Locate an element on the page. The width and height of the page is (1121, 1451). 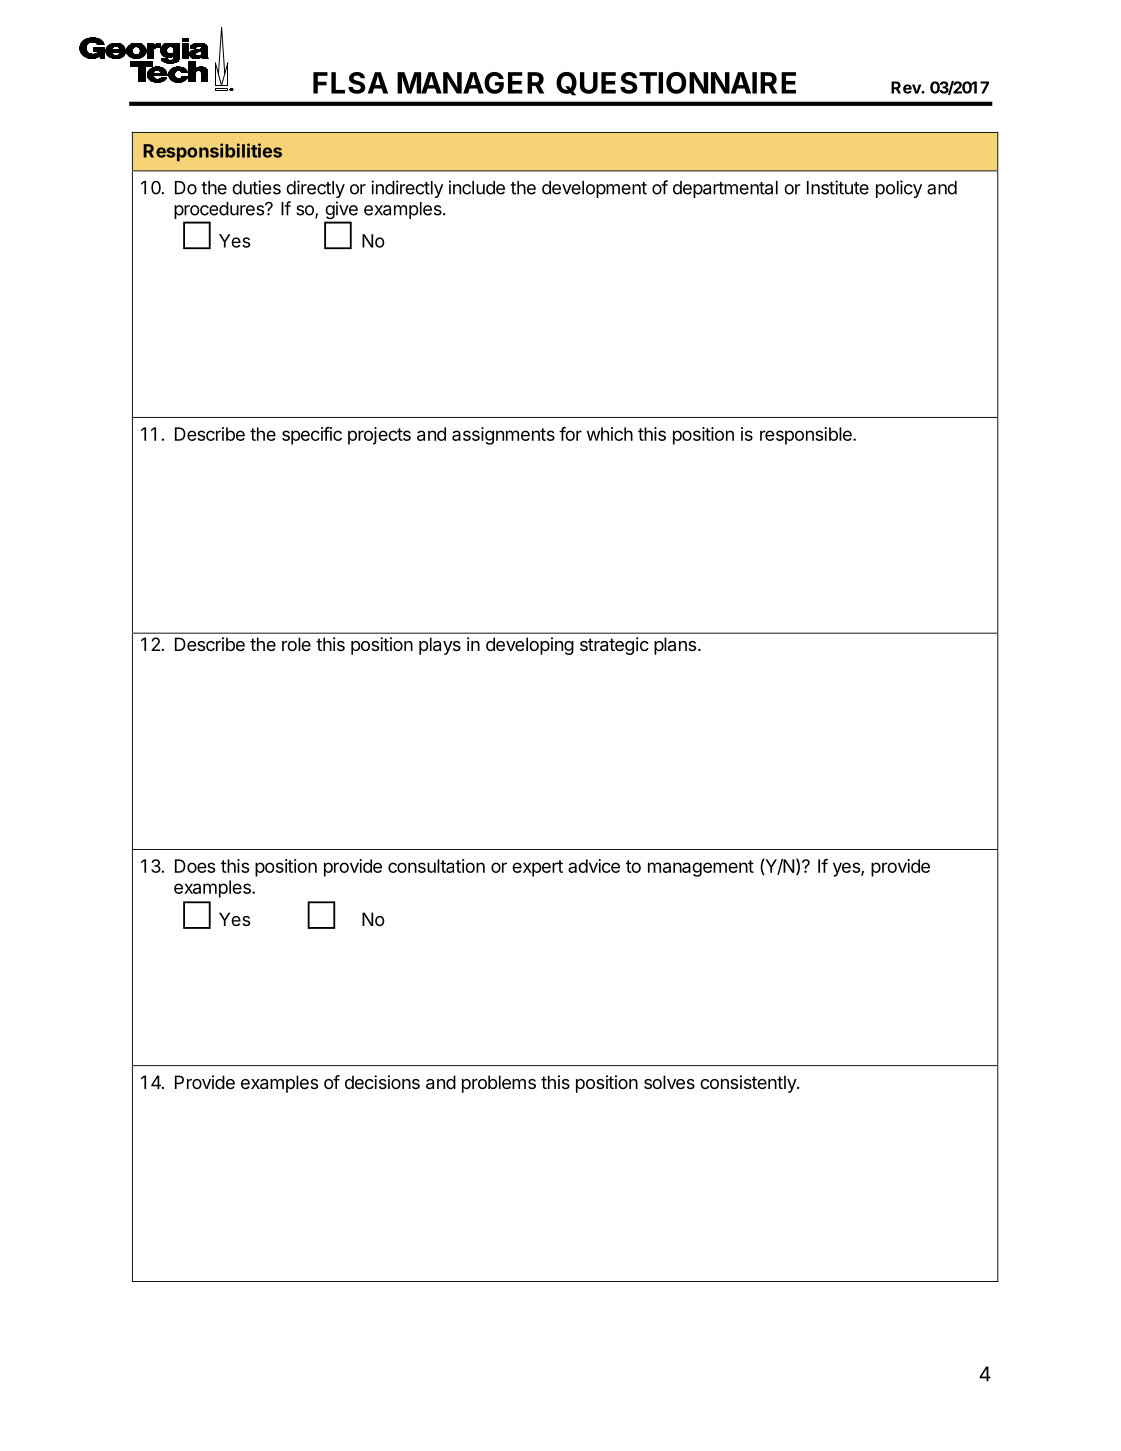
FLSA is located at coordinates (350, 83).
